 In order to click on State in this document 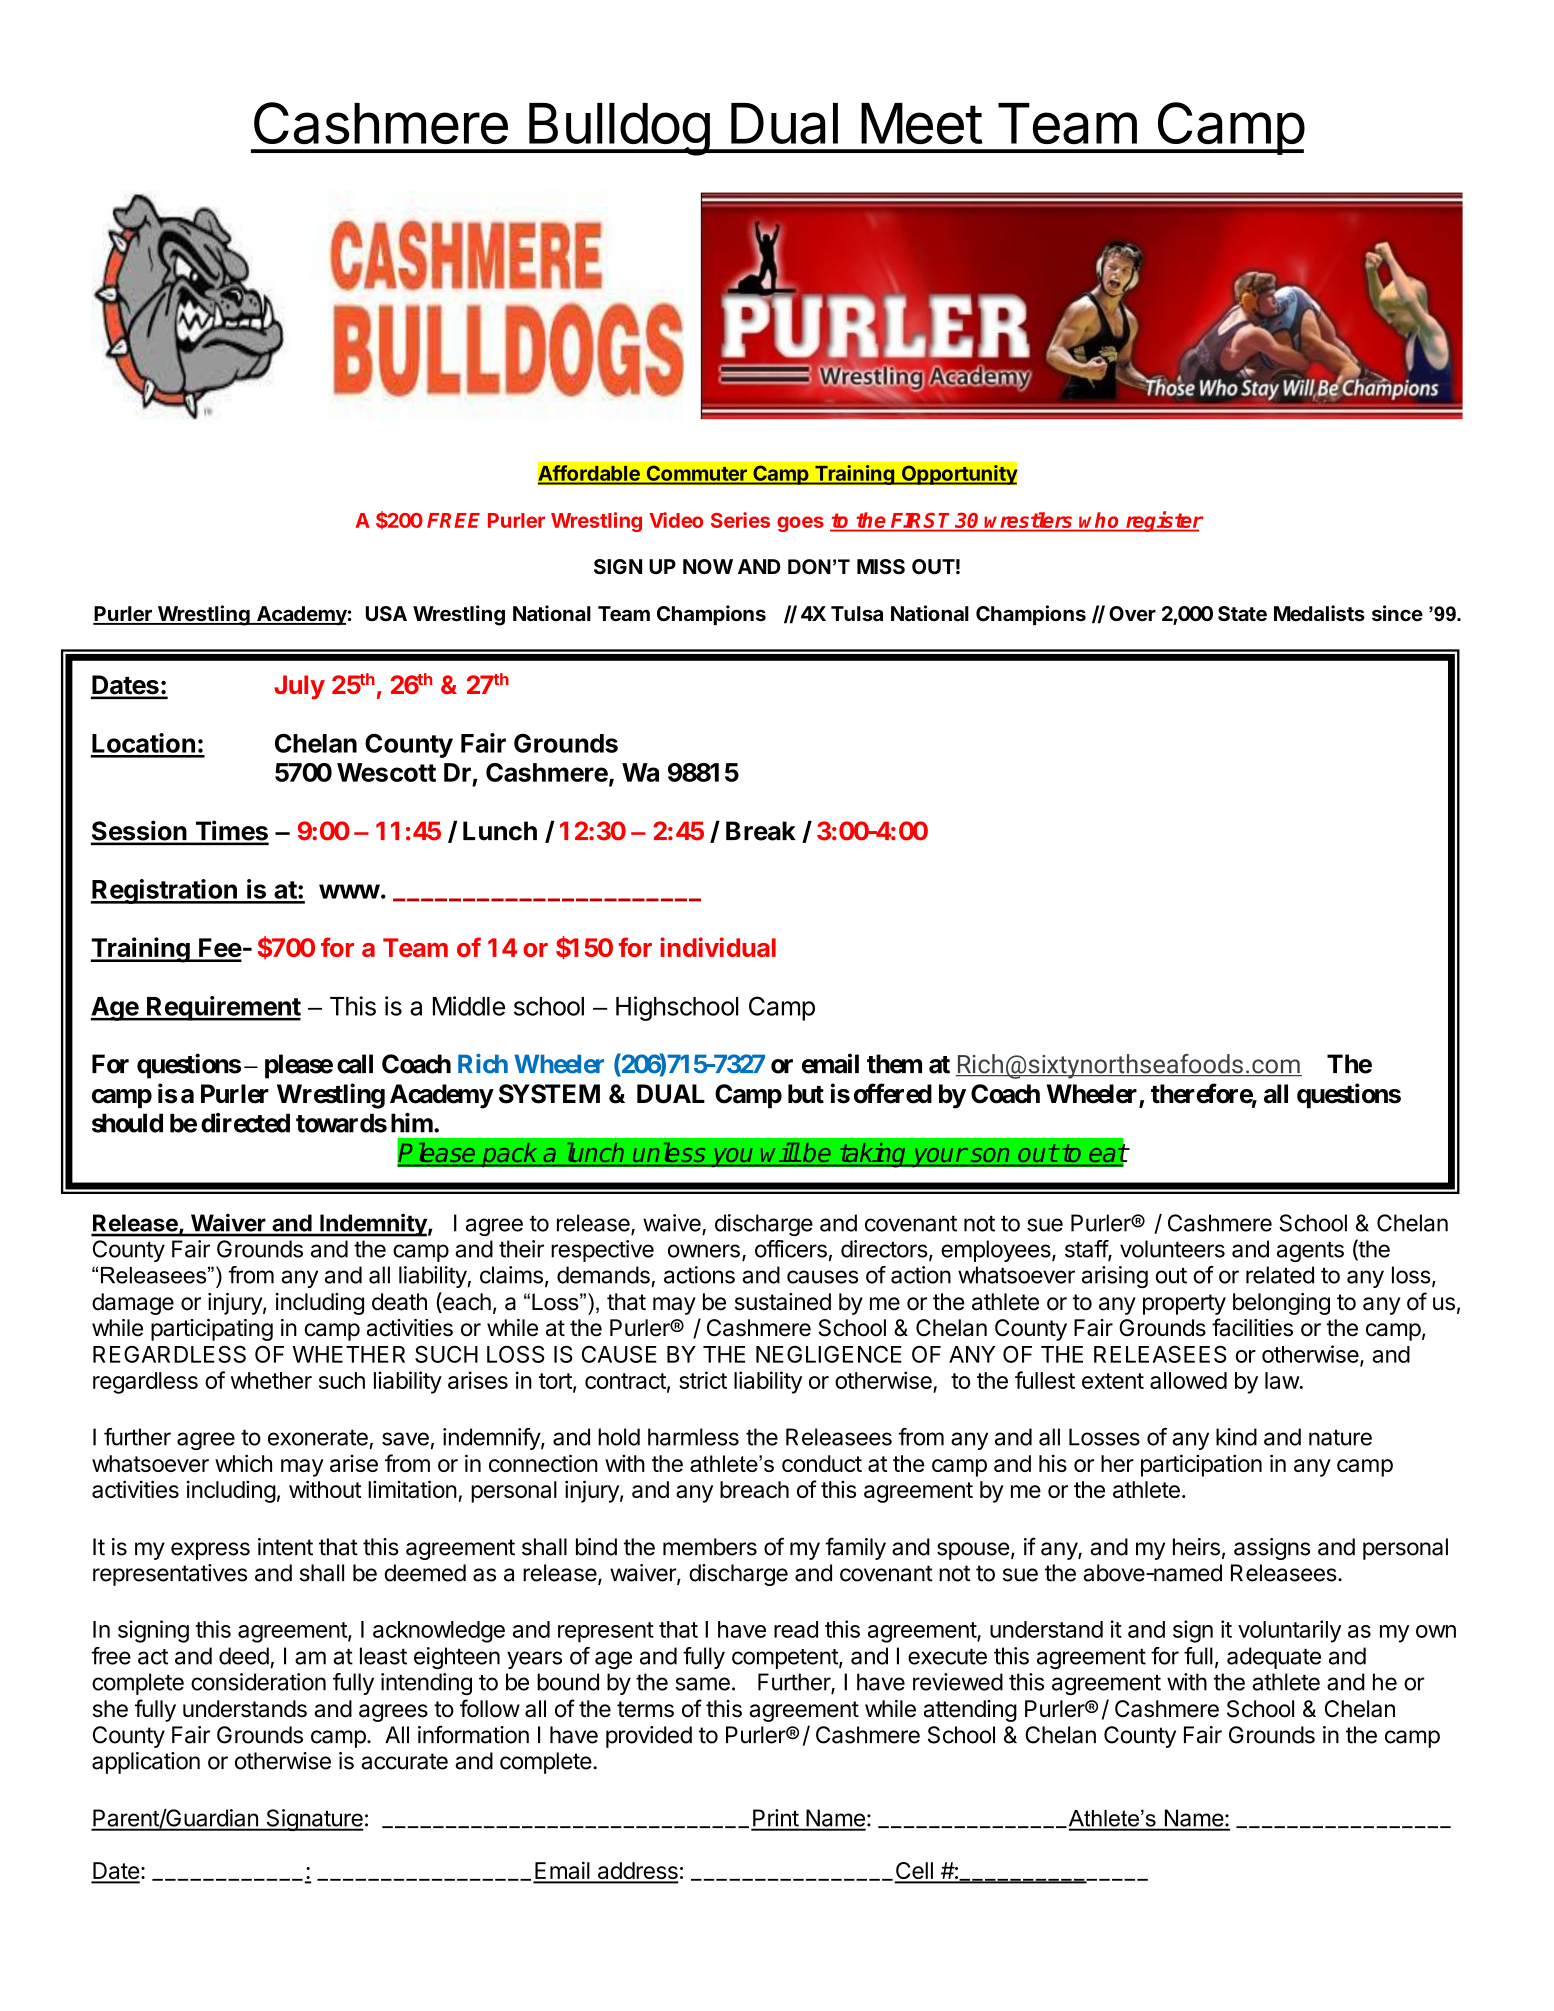, I will do `click(1242, 614)`.
